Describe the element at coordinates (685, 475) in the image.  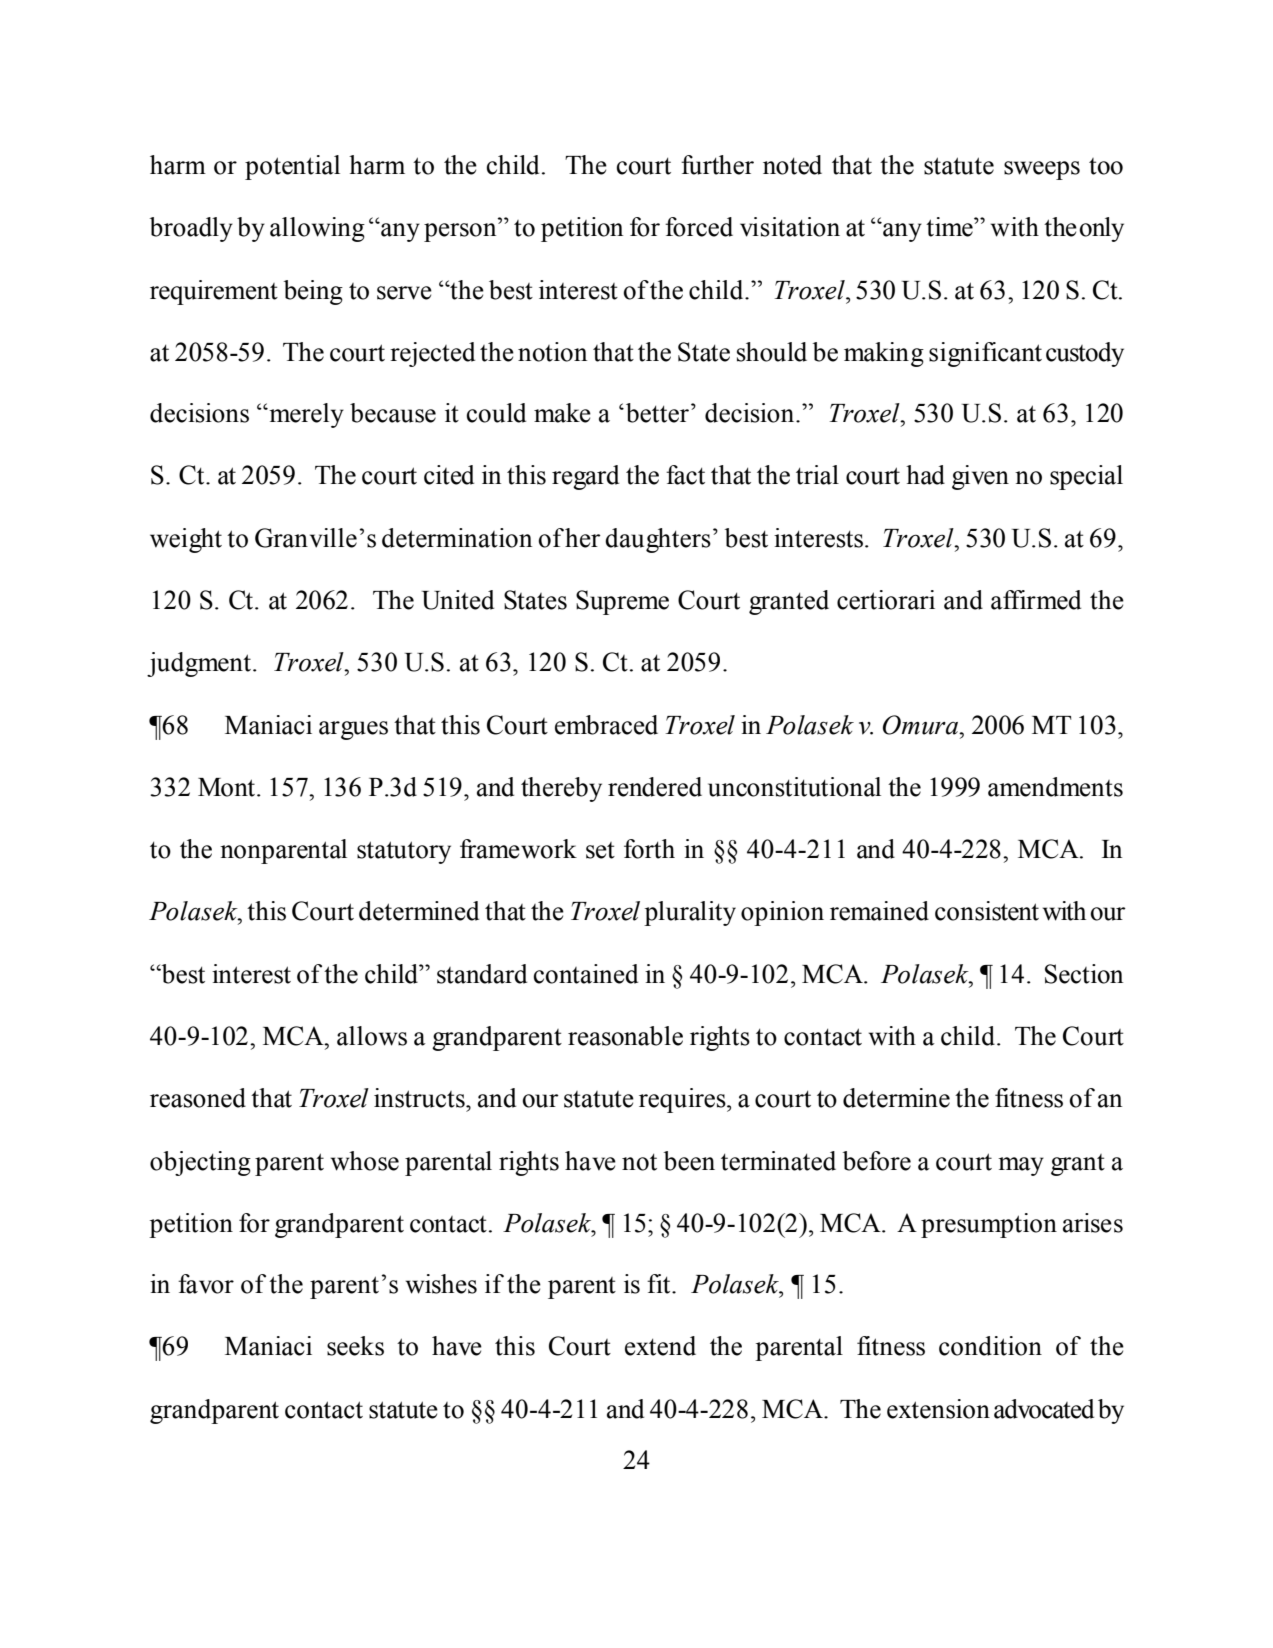
I see `fact` at that location.
